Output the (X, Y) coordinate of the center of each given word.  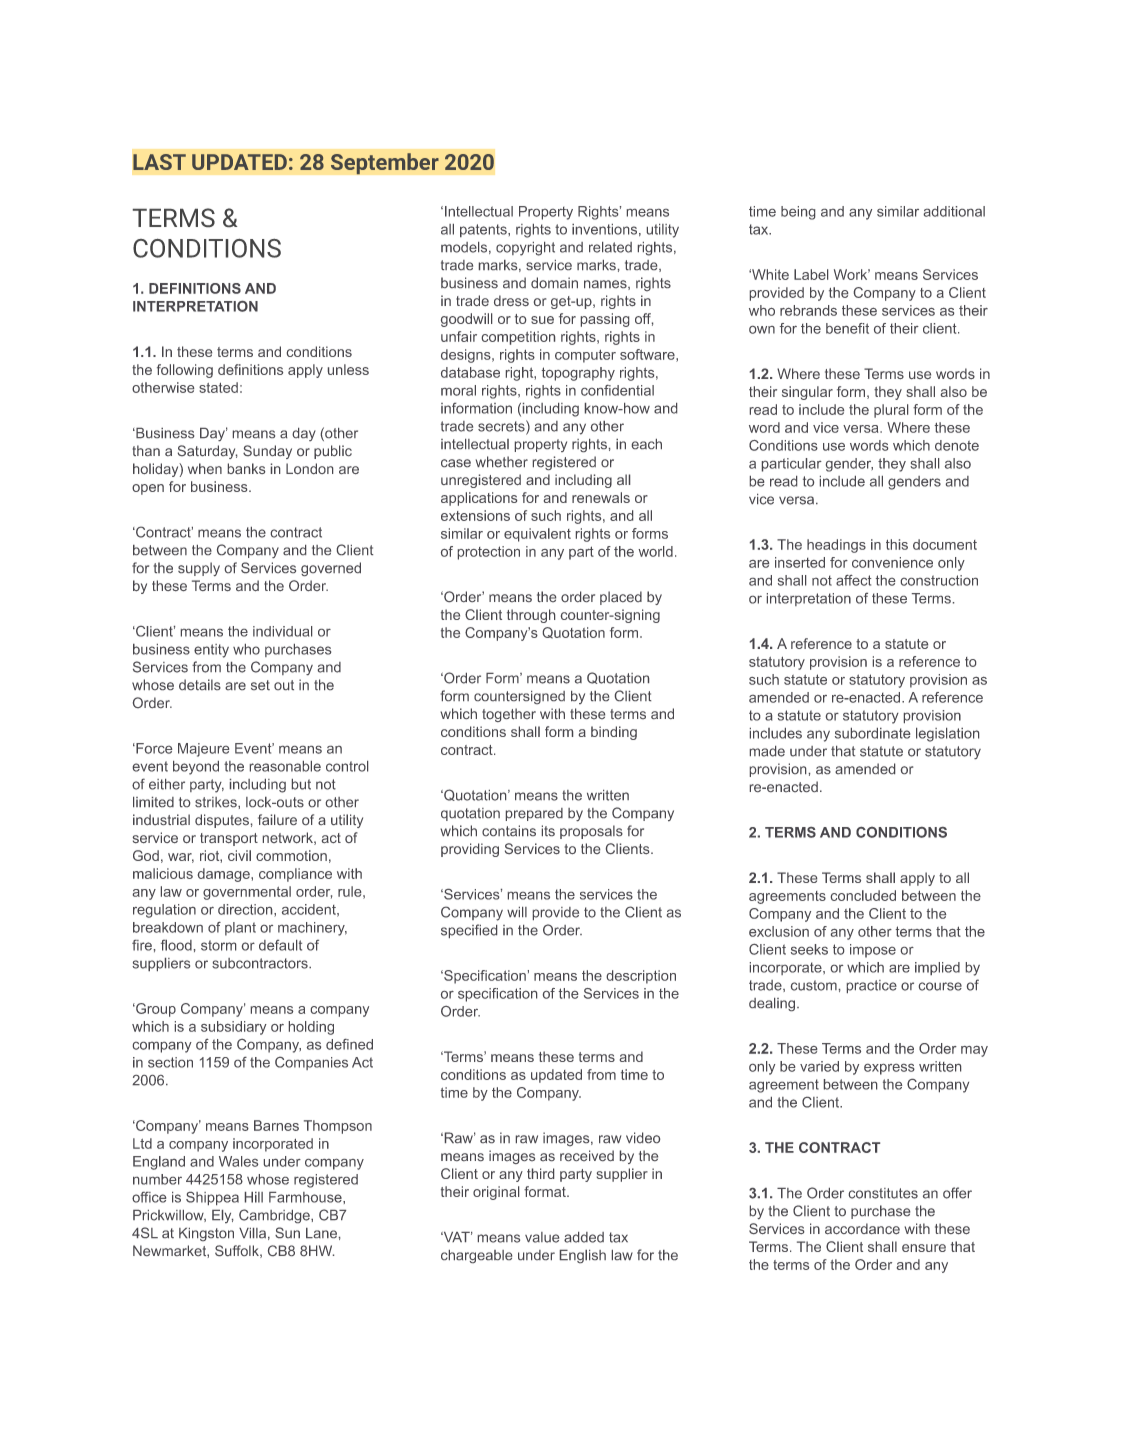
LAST (159, 162)
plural (891, 411)
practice (872, 986)
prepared (534, 814)
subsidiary (234, 1028)
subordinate (872, 733)
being (798, 213)
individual (282, 631)
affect (853, 580)
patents (484, 230)
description (641, 977)
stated (218, 387)
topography (578, 374)
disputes (222, 821)
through (531, 616)
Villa (252, 1233)
